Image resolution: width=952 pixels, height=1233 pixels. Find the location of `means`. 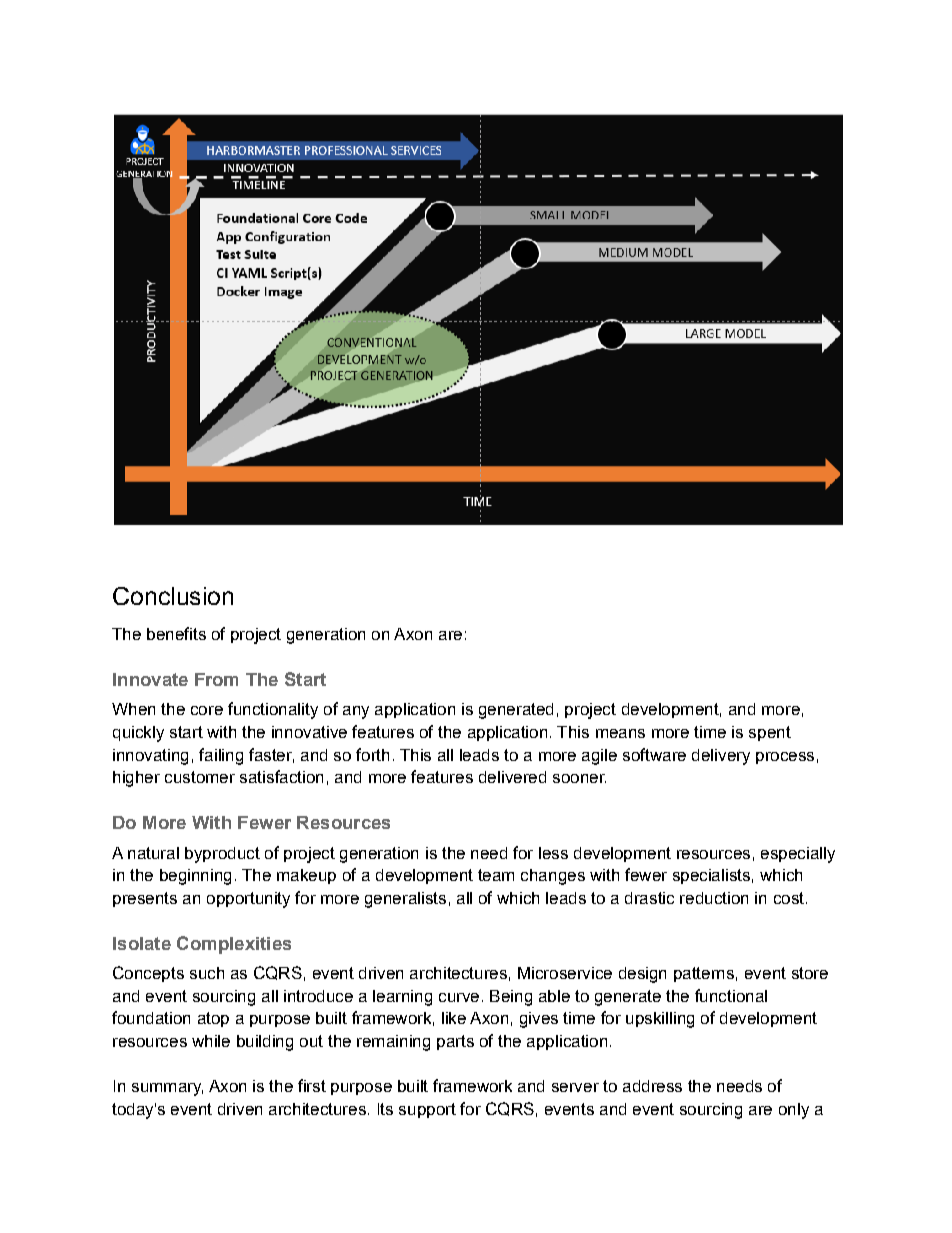

means is located at coordinates (620, 733).
